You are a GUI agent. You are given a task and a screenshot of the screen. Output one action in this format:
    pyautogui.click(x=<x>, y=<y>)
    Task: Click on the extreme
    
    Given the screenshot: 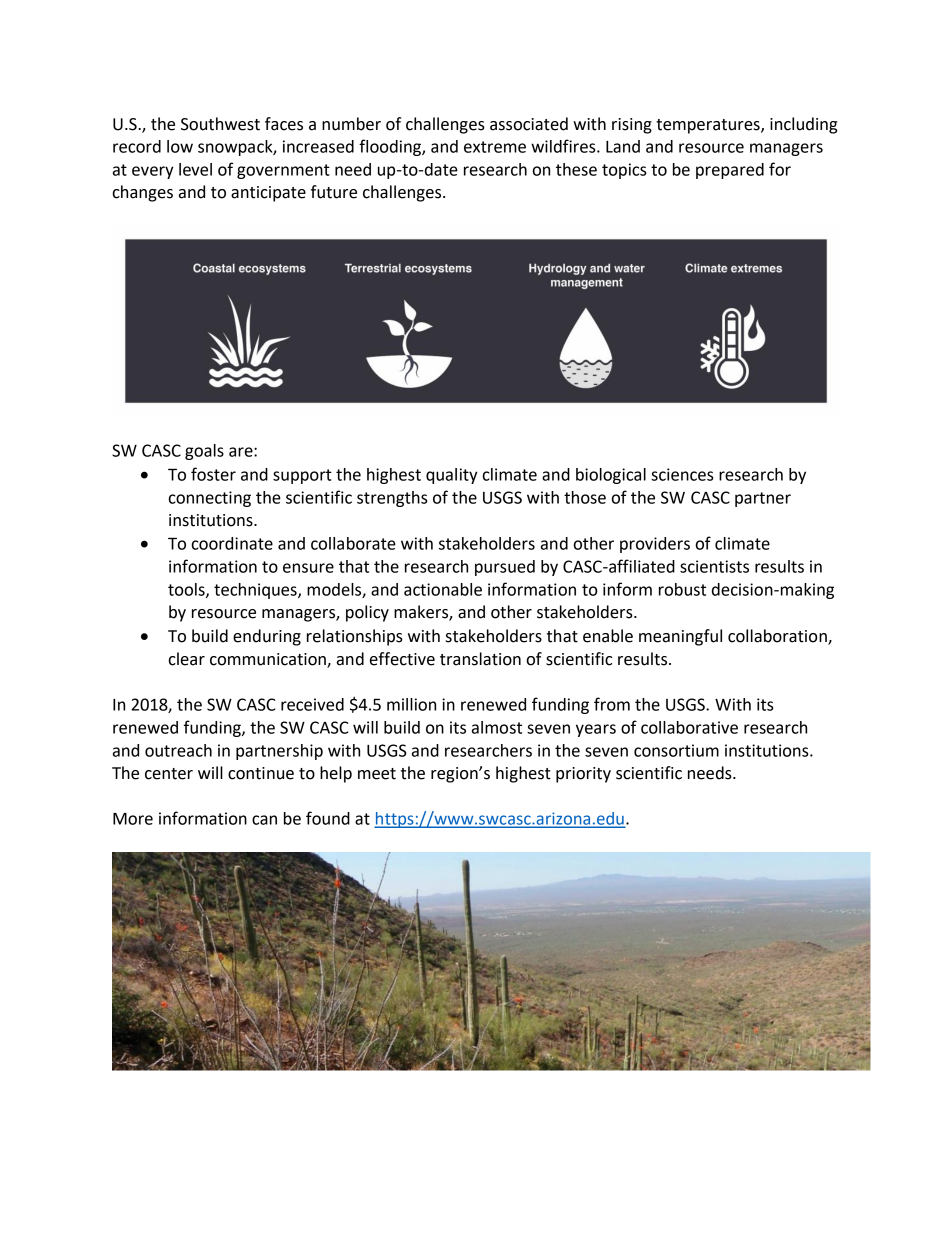 What is the action you would take?
    pyautogui.click(x=495, y=147)
